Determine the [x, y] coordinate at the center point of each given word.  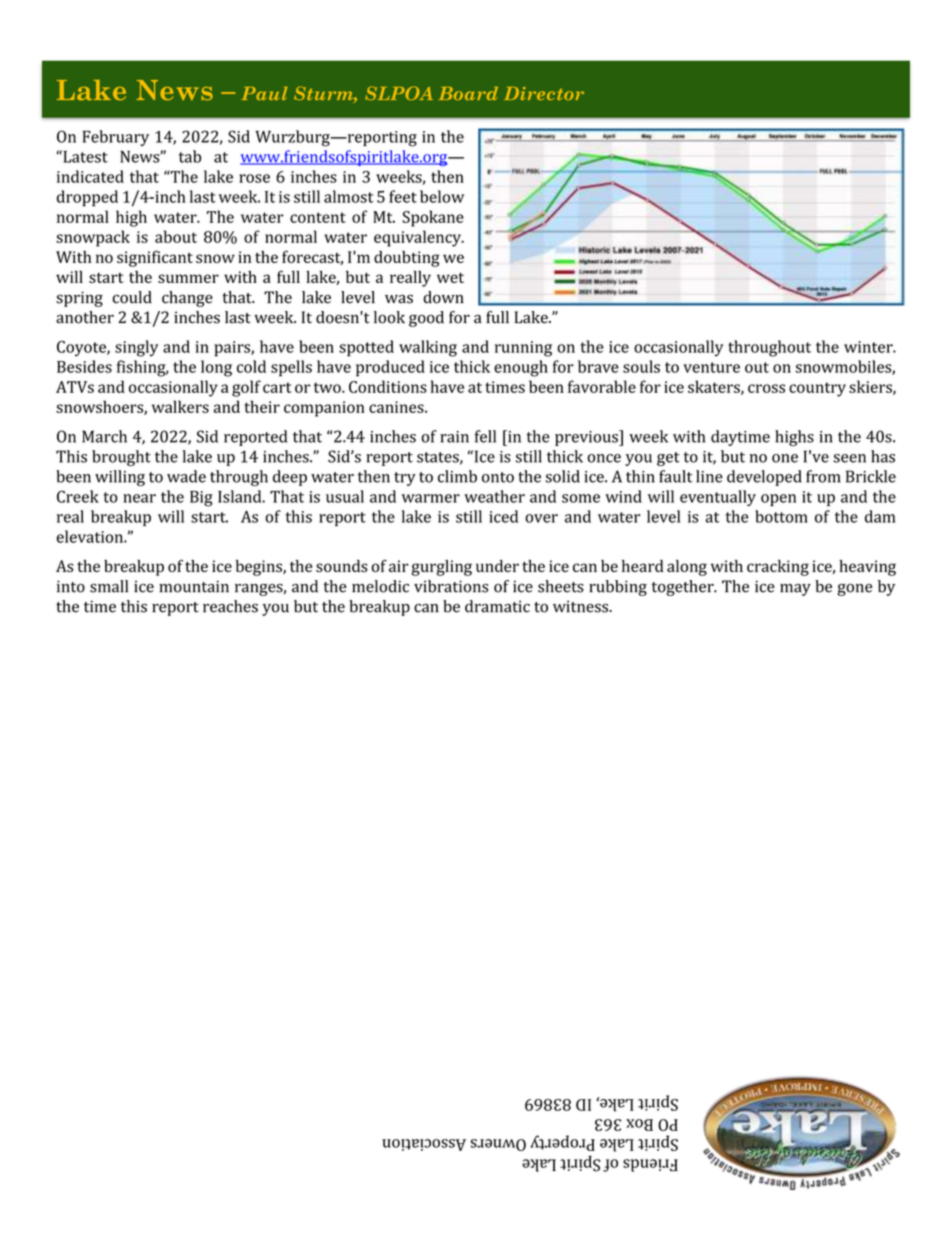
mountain [194, 586]
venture [711, 367]
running [523, 349]
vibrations [451, 586]
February [116, 138]
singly [136, 348]
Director [544, 93]
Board [468, 93]
